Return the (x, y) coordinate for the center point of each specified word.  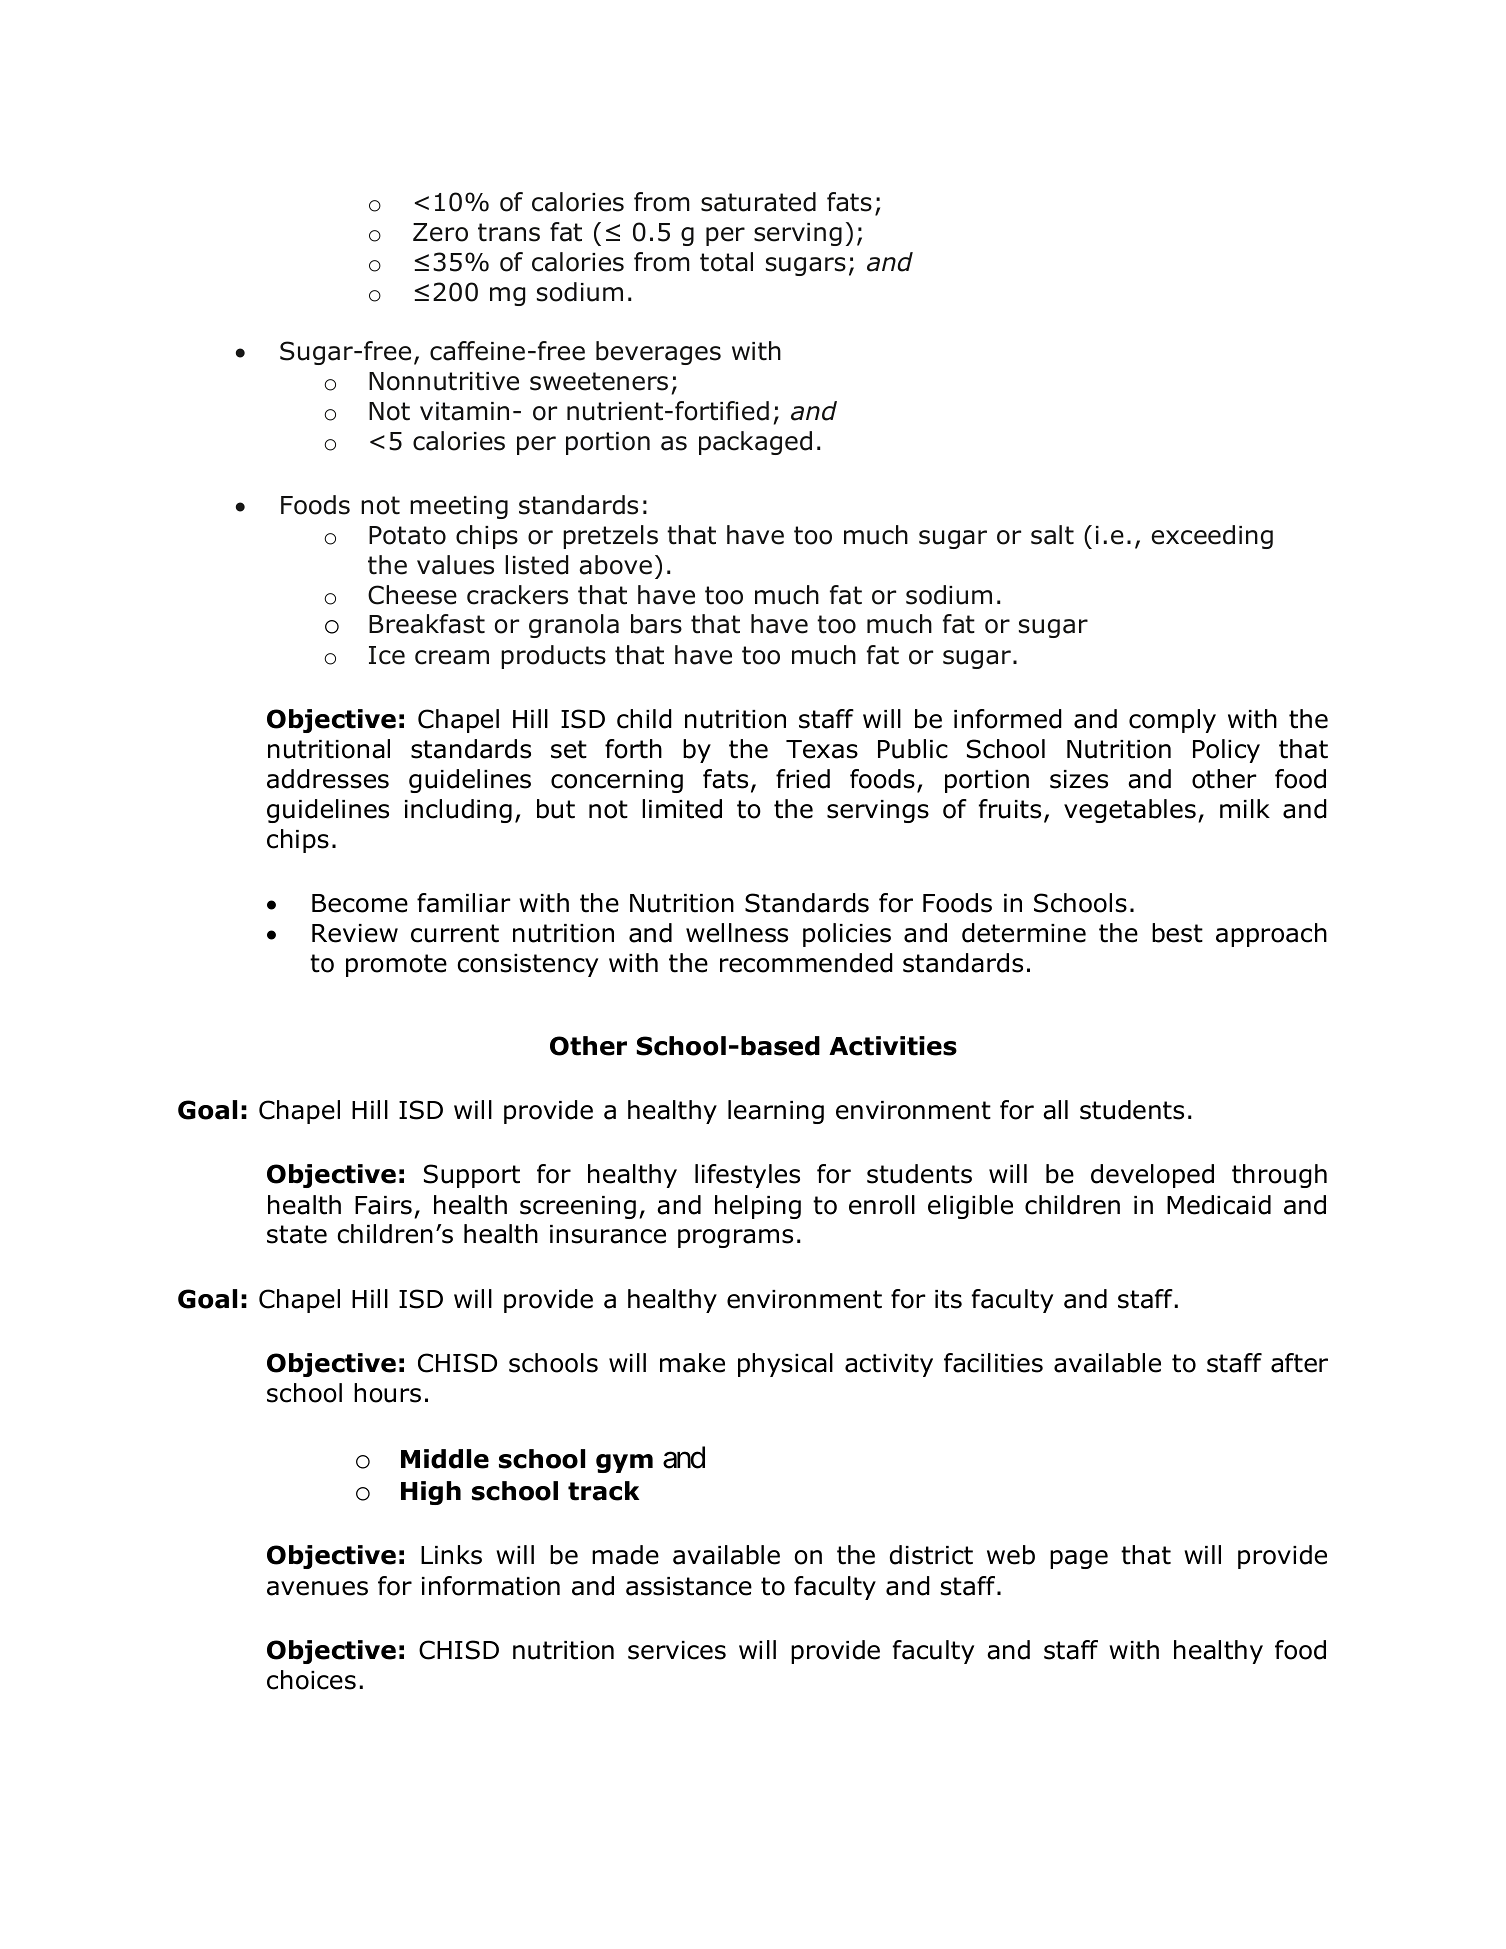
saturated (758, 202)
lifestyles (747, 1176)
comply (1172, 721)
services (677, 1650)
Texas (822, 749)
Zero (440, 232)
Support (472, 1176)
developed (1152, 1176)
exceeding (1212, 537)
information (491, 1586)
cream (452, 657)
